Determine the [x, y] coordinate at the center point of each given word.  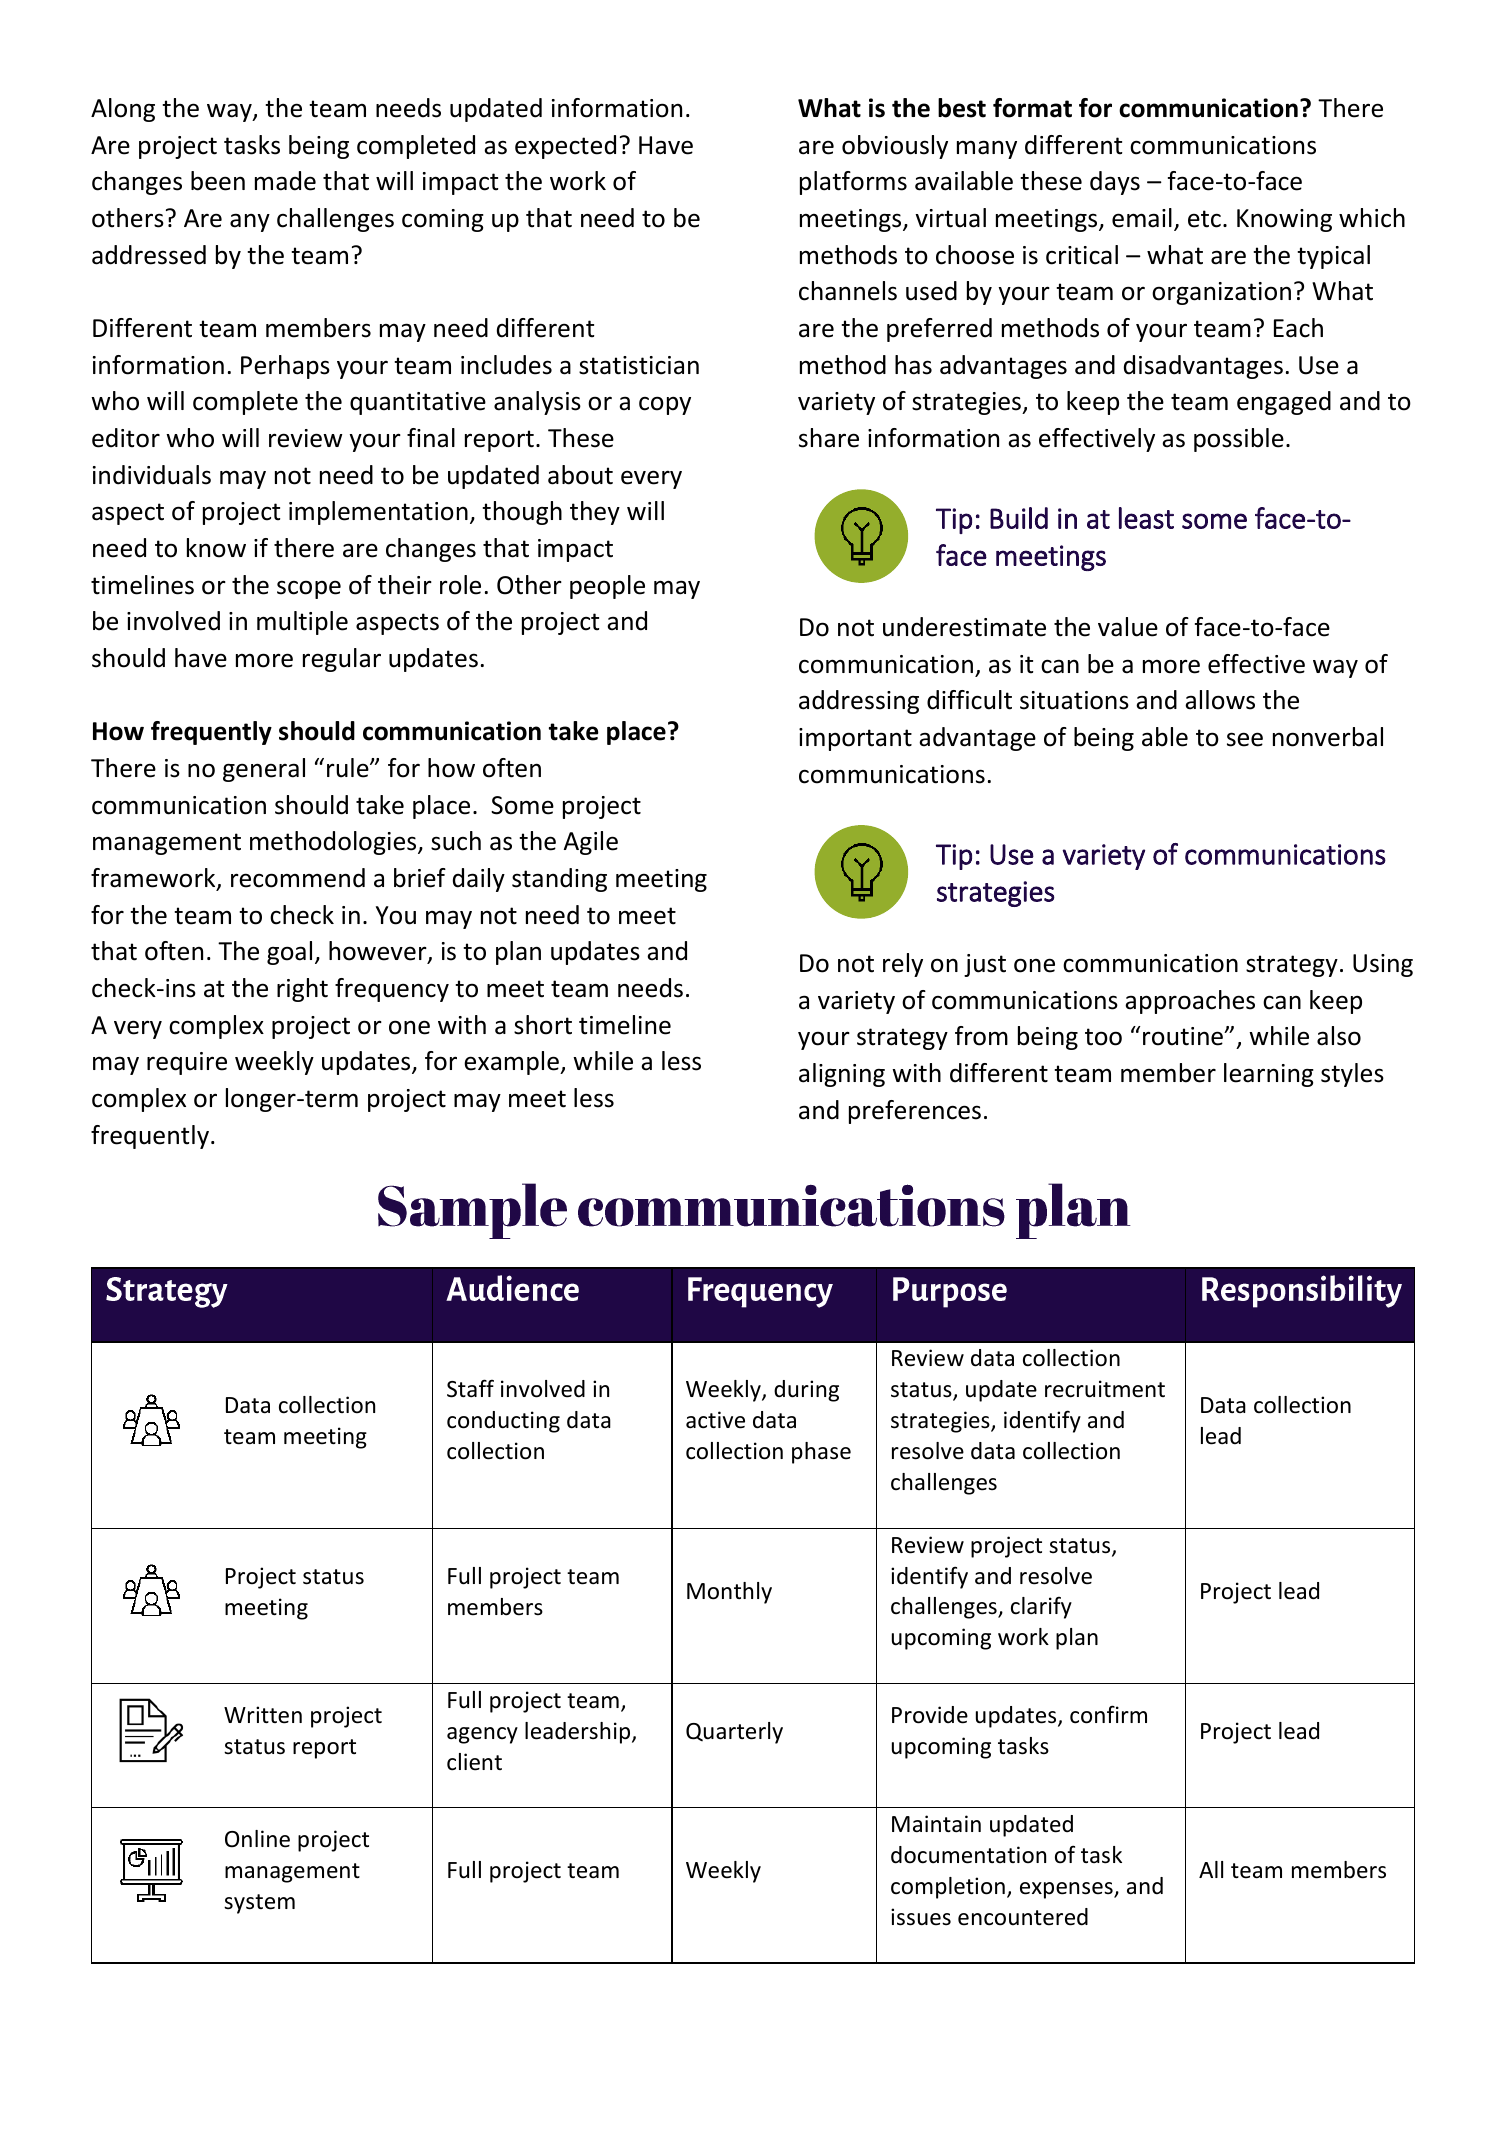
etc [1204, 219]
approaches [1190, 1002]
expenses [1067, 1890]
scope [309, 589]
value [1128, 627]
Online [257, 1839]
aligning [842, 1075]
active [715, 1420]
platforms [853, 183]
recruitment [1105, 1389]
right [302, 990]
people [607, 587]
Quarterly [734, 1733]
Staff [470, 1388]
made [285, 181]
